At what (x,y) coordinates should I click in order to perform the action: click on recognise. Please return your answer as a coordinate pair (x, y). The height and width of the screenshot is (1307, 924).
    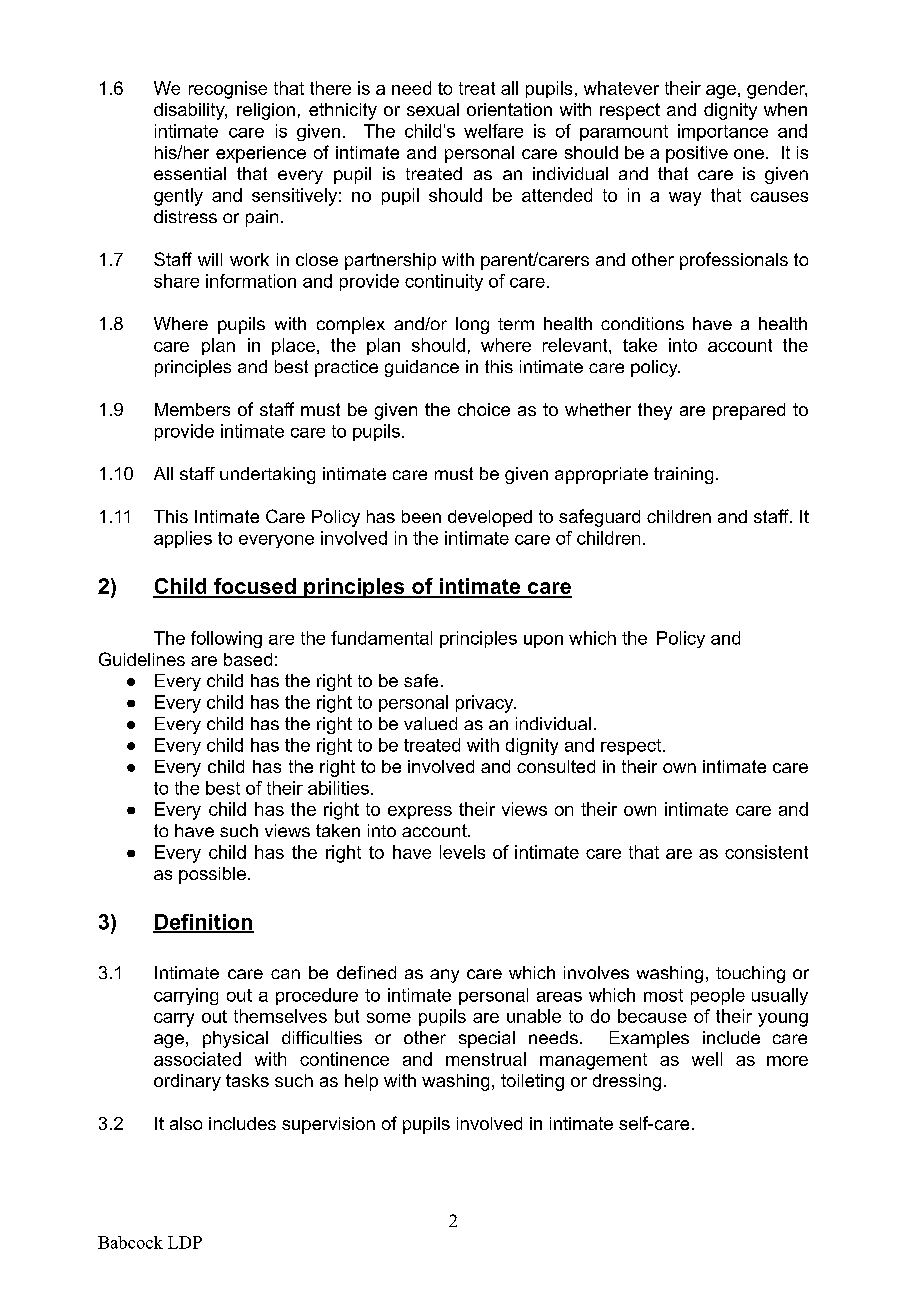
    Looking at the image, I should click on (228, 90).
